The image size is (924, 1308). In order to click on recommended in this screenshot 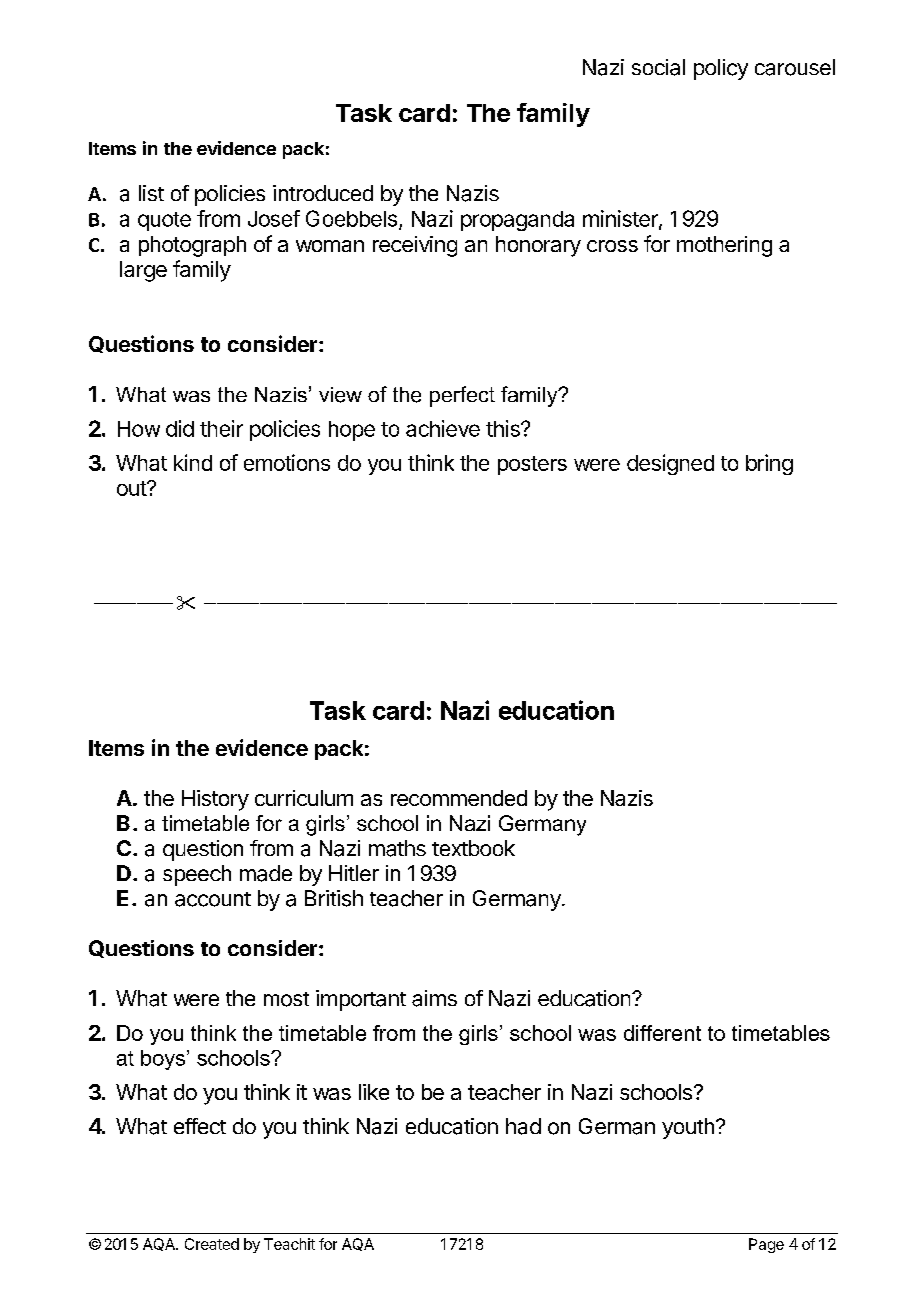, I will do `click(459, 798)`.
